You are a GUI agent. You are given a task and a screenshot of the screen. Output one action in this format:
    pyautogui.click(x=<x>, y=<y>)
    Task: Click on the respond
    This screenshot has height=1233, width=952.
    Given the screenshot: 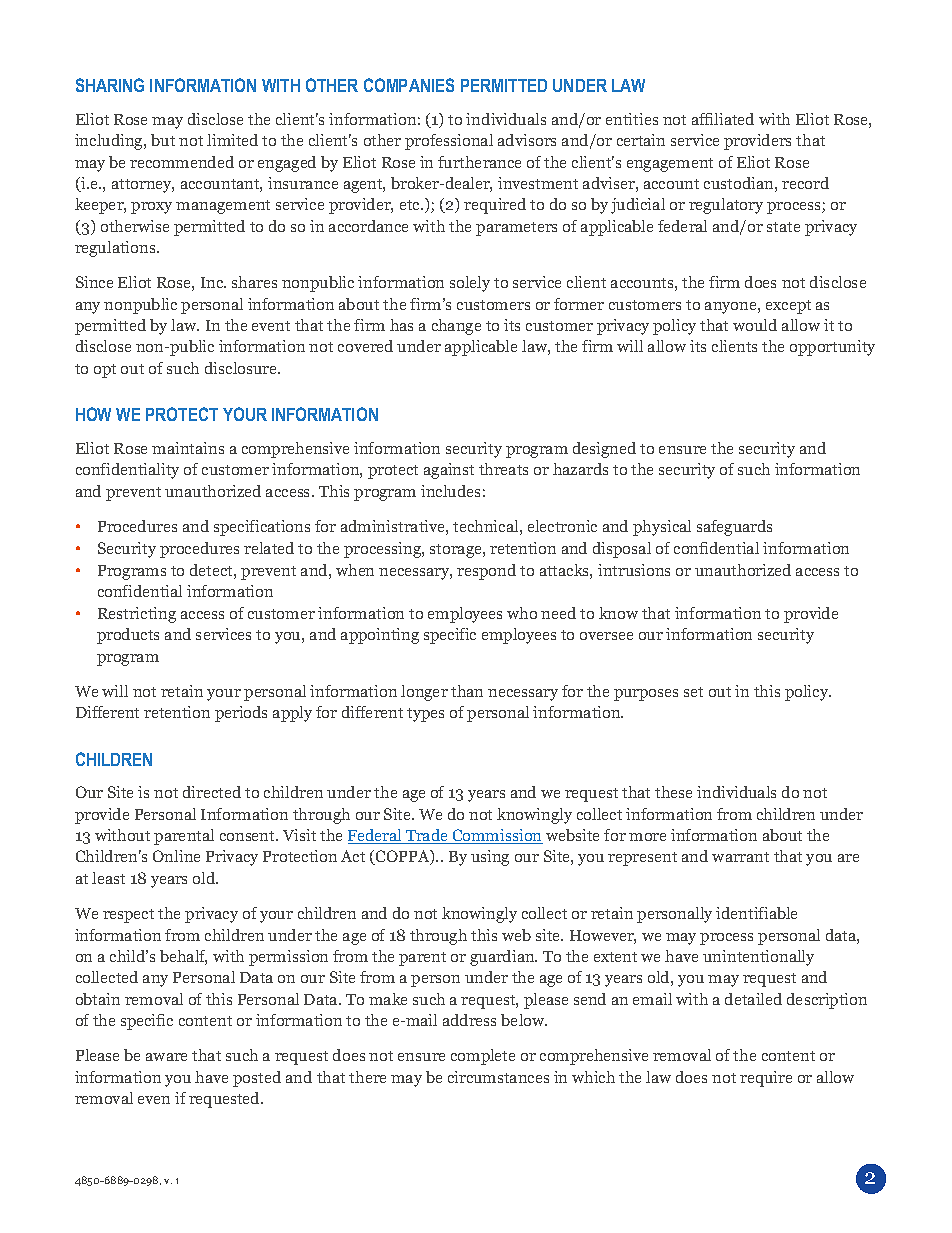 What is the action you would take?
    pyautogui.click(x=486, y=572)
